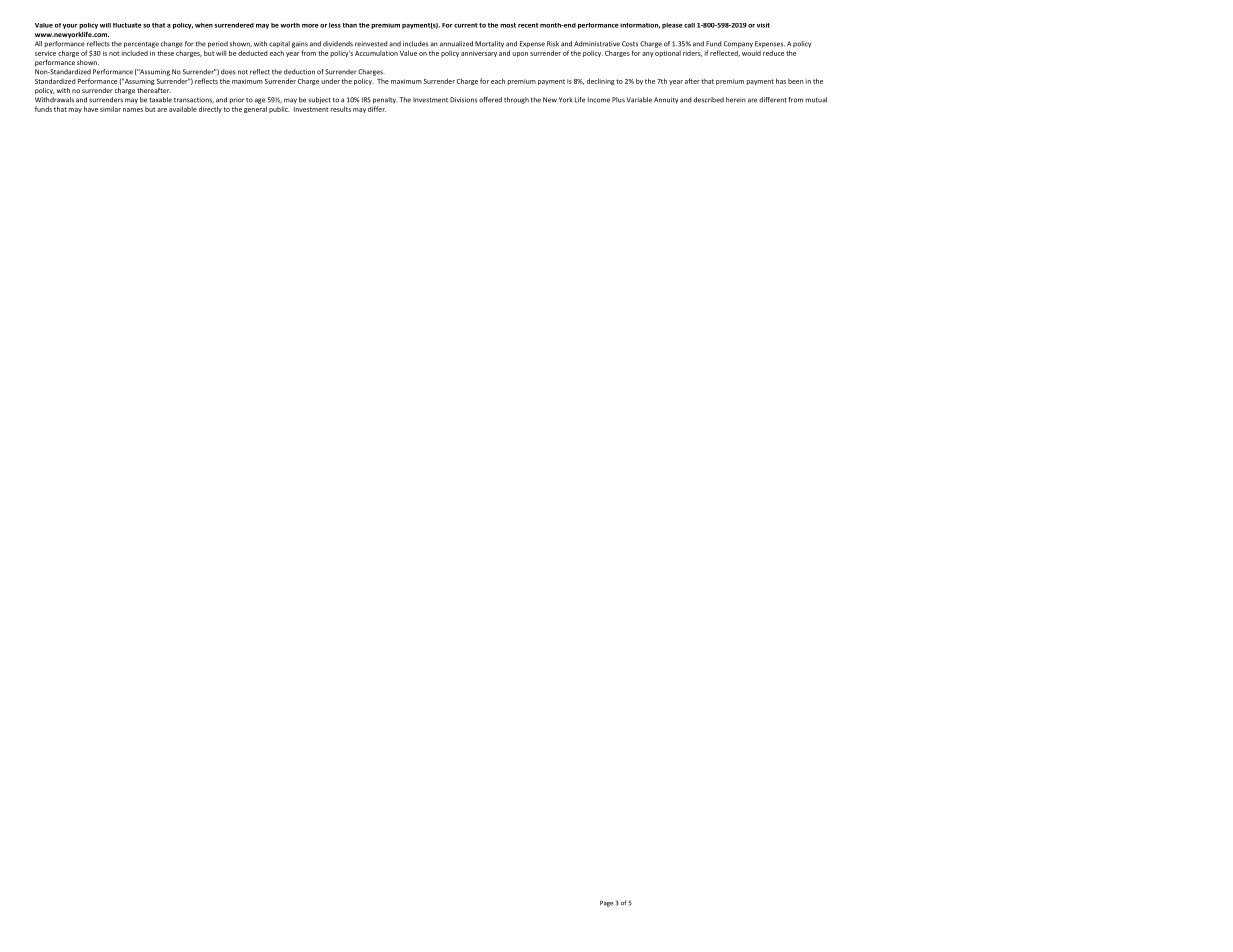 The height and width of the image is (952, 1233). Describe the element at coordinates (738, 44) in the image. I see `Company` at that location.
